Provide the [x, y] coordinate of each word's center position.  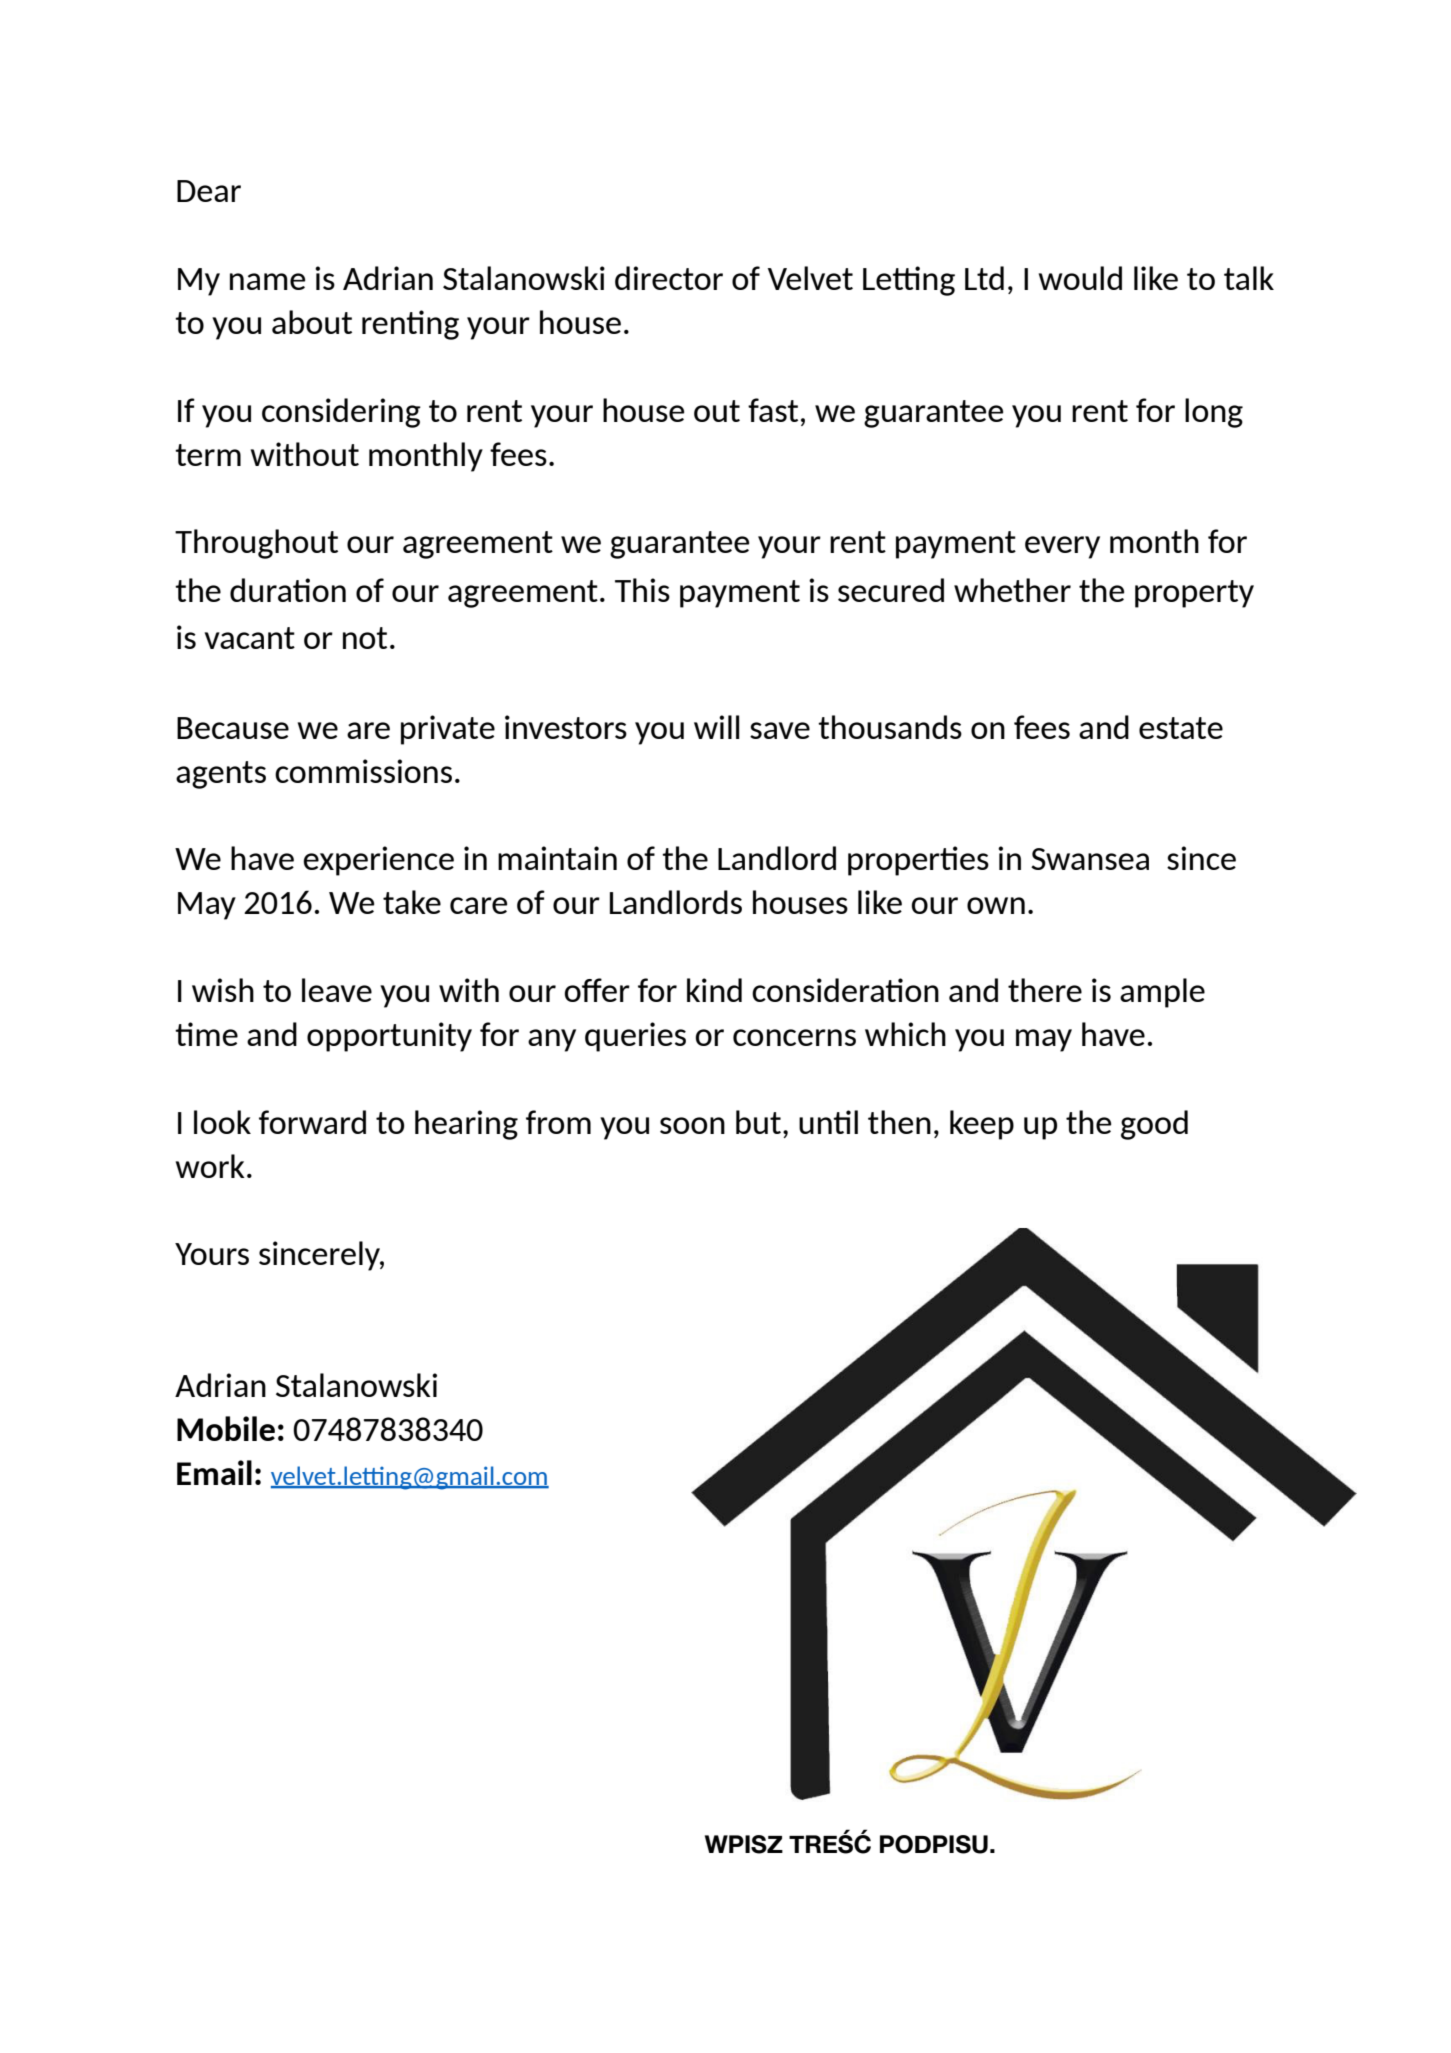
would [1080, 278]
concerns [794, 1037]
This [642, 590]
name [267, 281]
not [365, 638]
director [669, 278]
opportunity [389, 1037]
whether [1012, 590]
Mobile [226, 1428]
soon [692, 1125]
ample [1162, 993]
